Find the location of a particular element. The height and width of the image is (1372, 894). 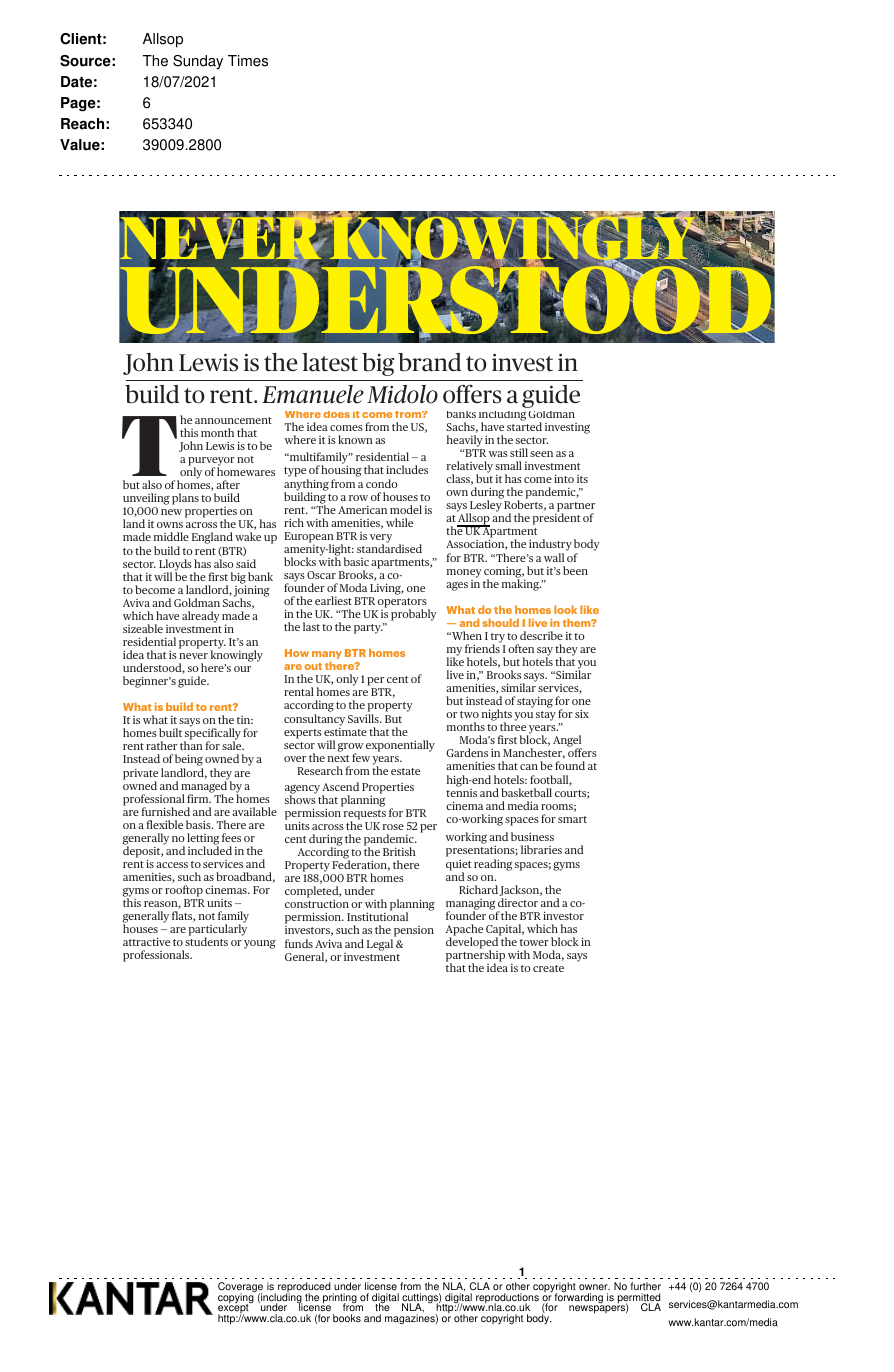

owner is located at coordinates (594, 1289).
